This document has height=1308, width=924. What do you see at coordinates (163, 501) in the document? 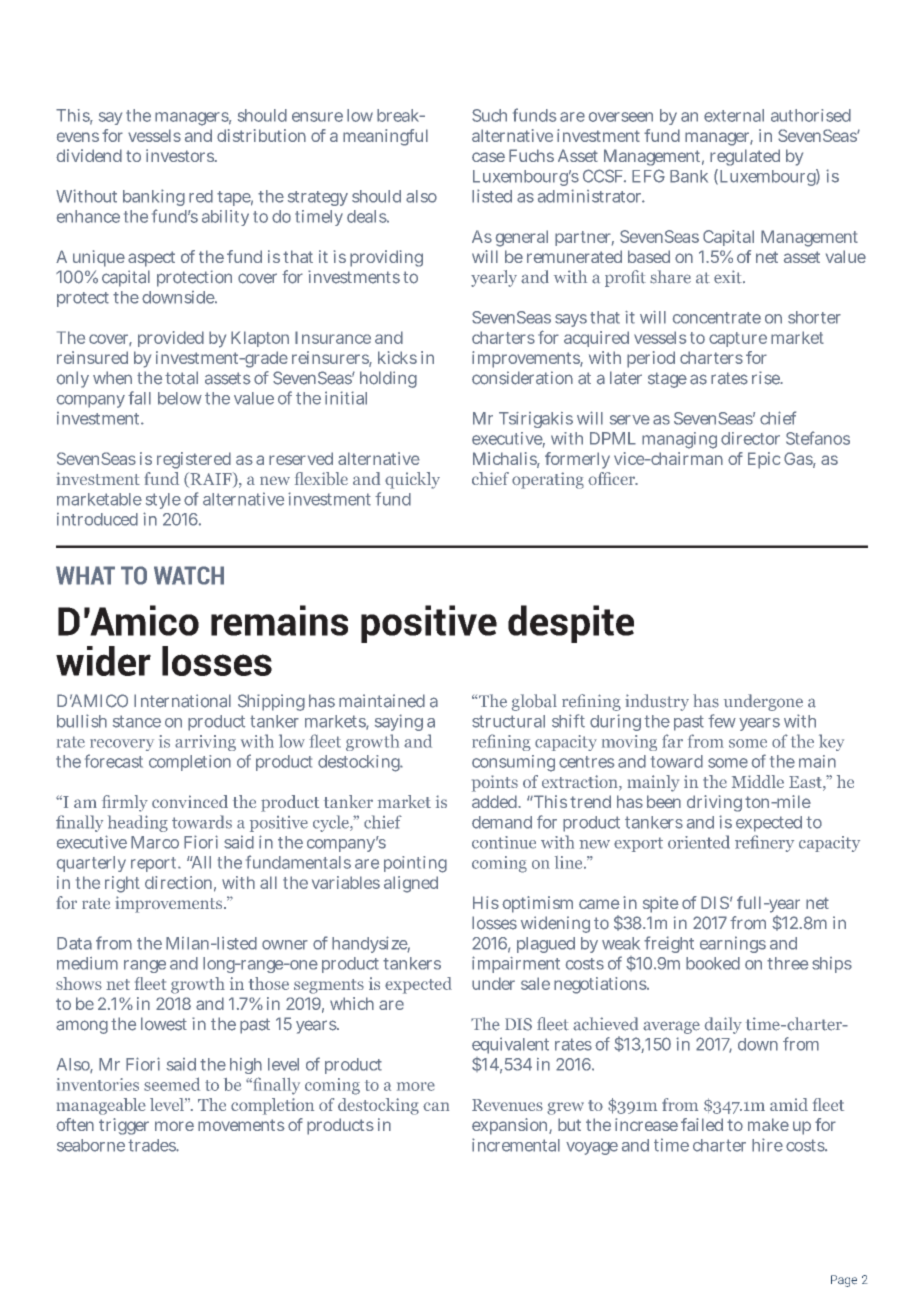
I see `style` at bounding box center [163, 501].
